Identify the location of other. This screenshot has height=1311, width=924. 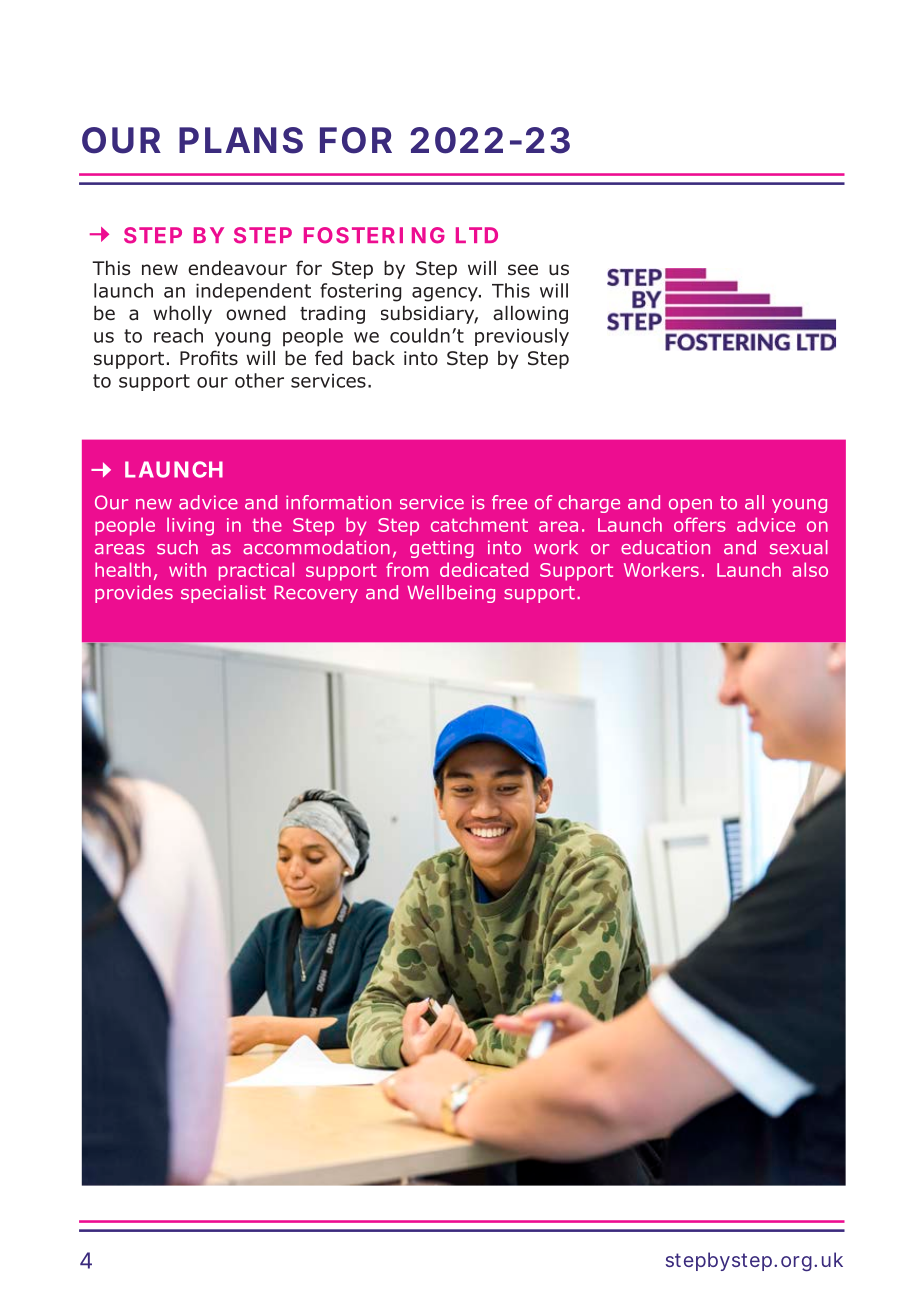
(259, 380).
